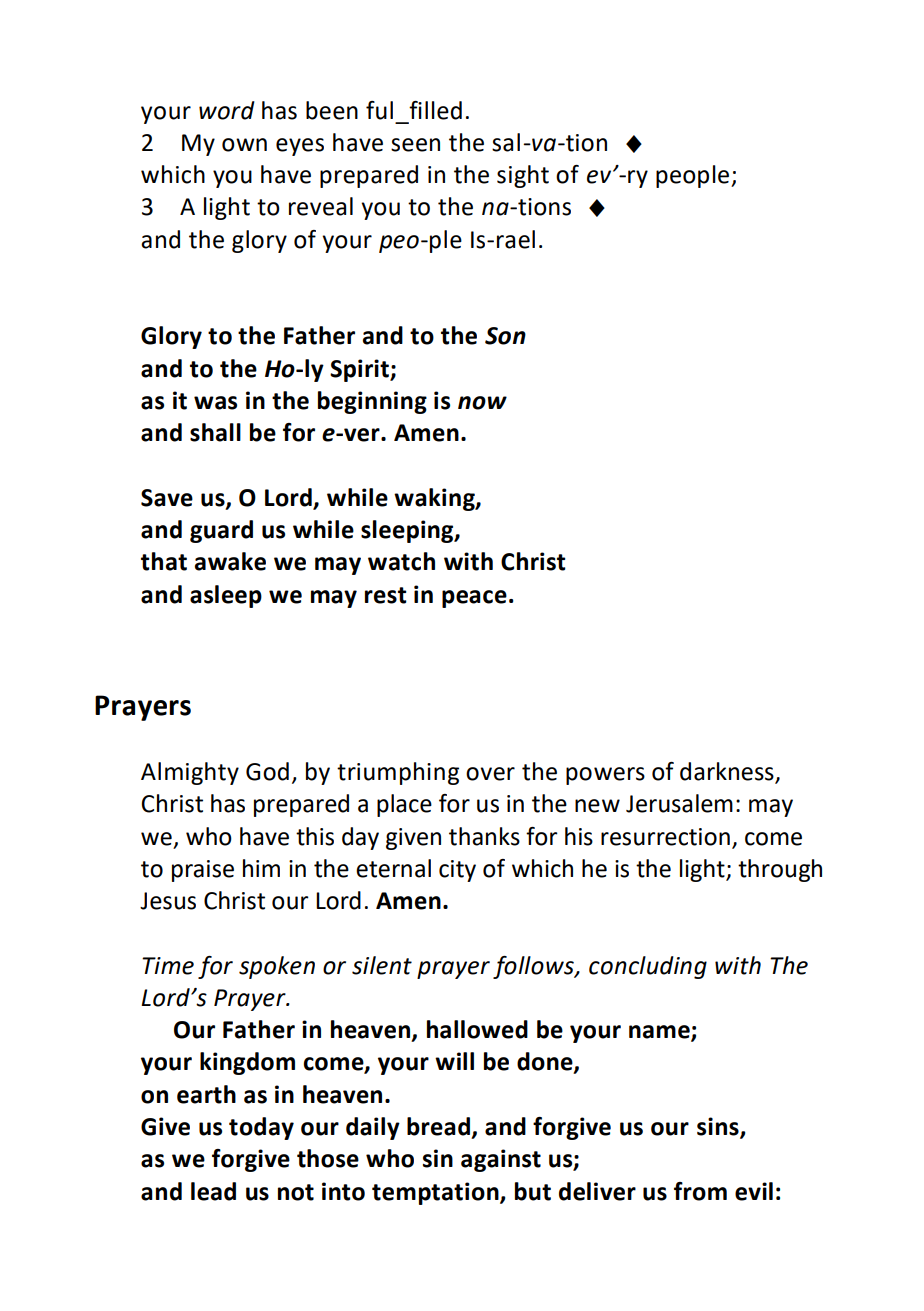  What do you see at coordinates (244, 145) in the image?
I see `own` at bounding box center [244, 145].
